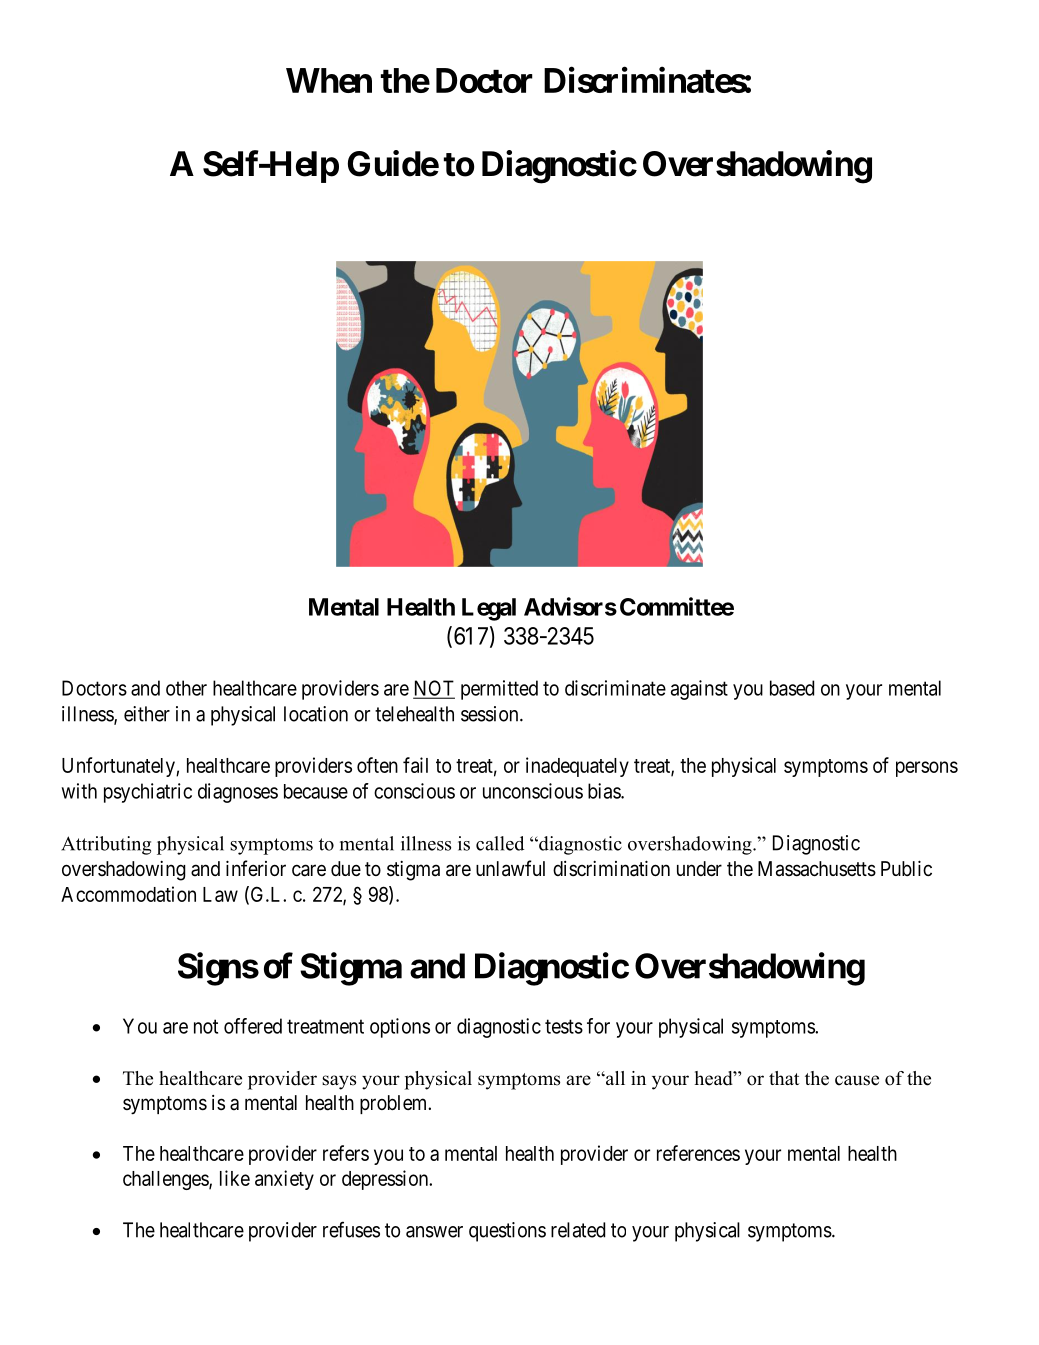 Image resolution: width=1039 pixels, height=1345 pixels. Describe the element at coordinates (128, 894) in the screenshot. I see `Accommodation` at that location.
